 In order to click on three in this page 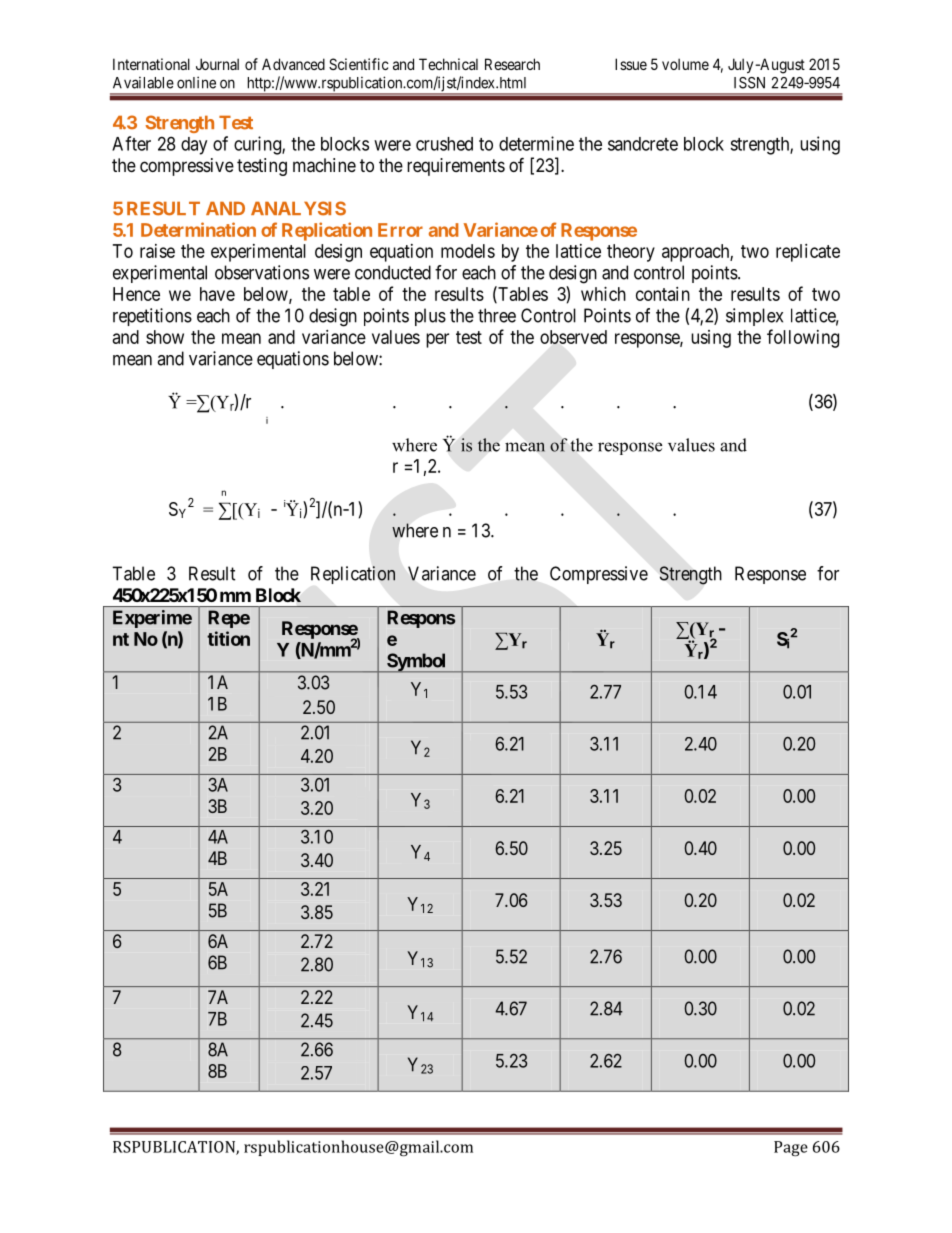, I will do `click(497, 315)`.
